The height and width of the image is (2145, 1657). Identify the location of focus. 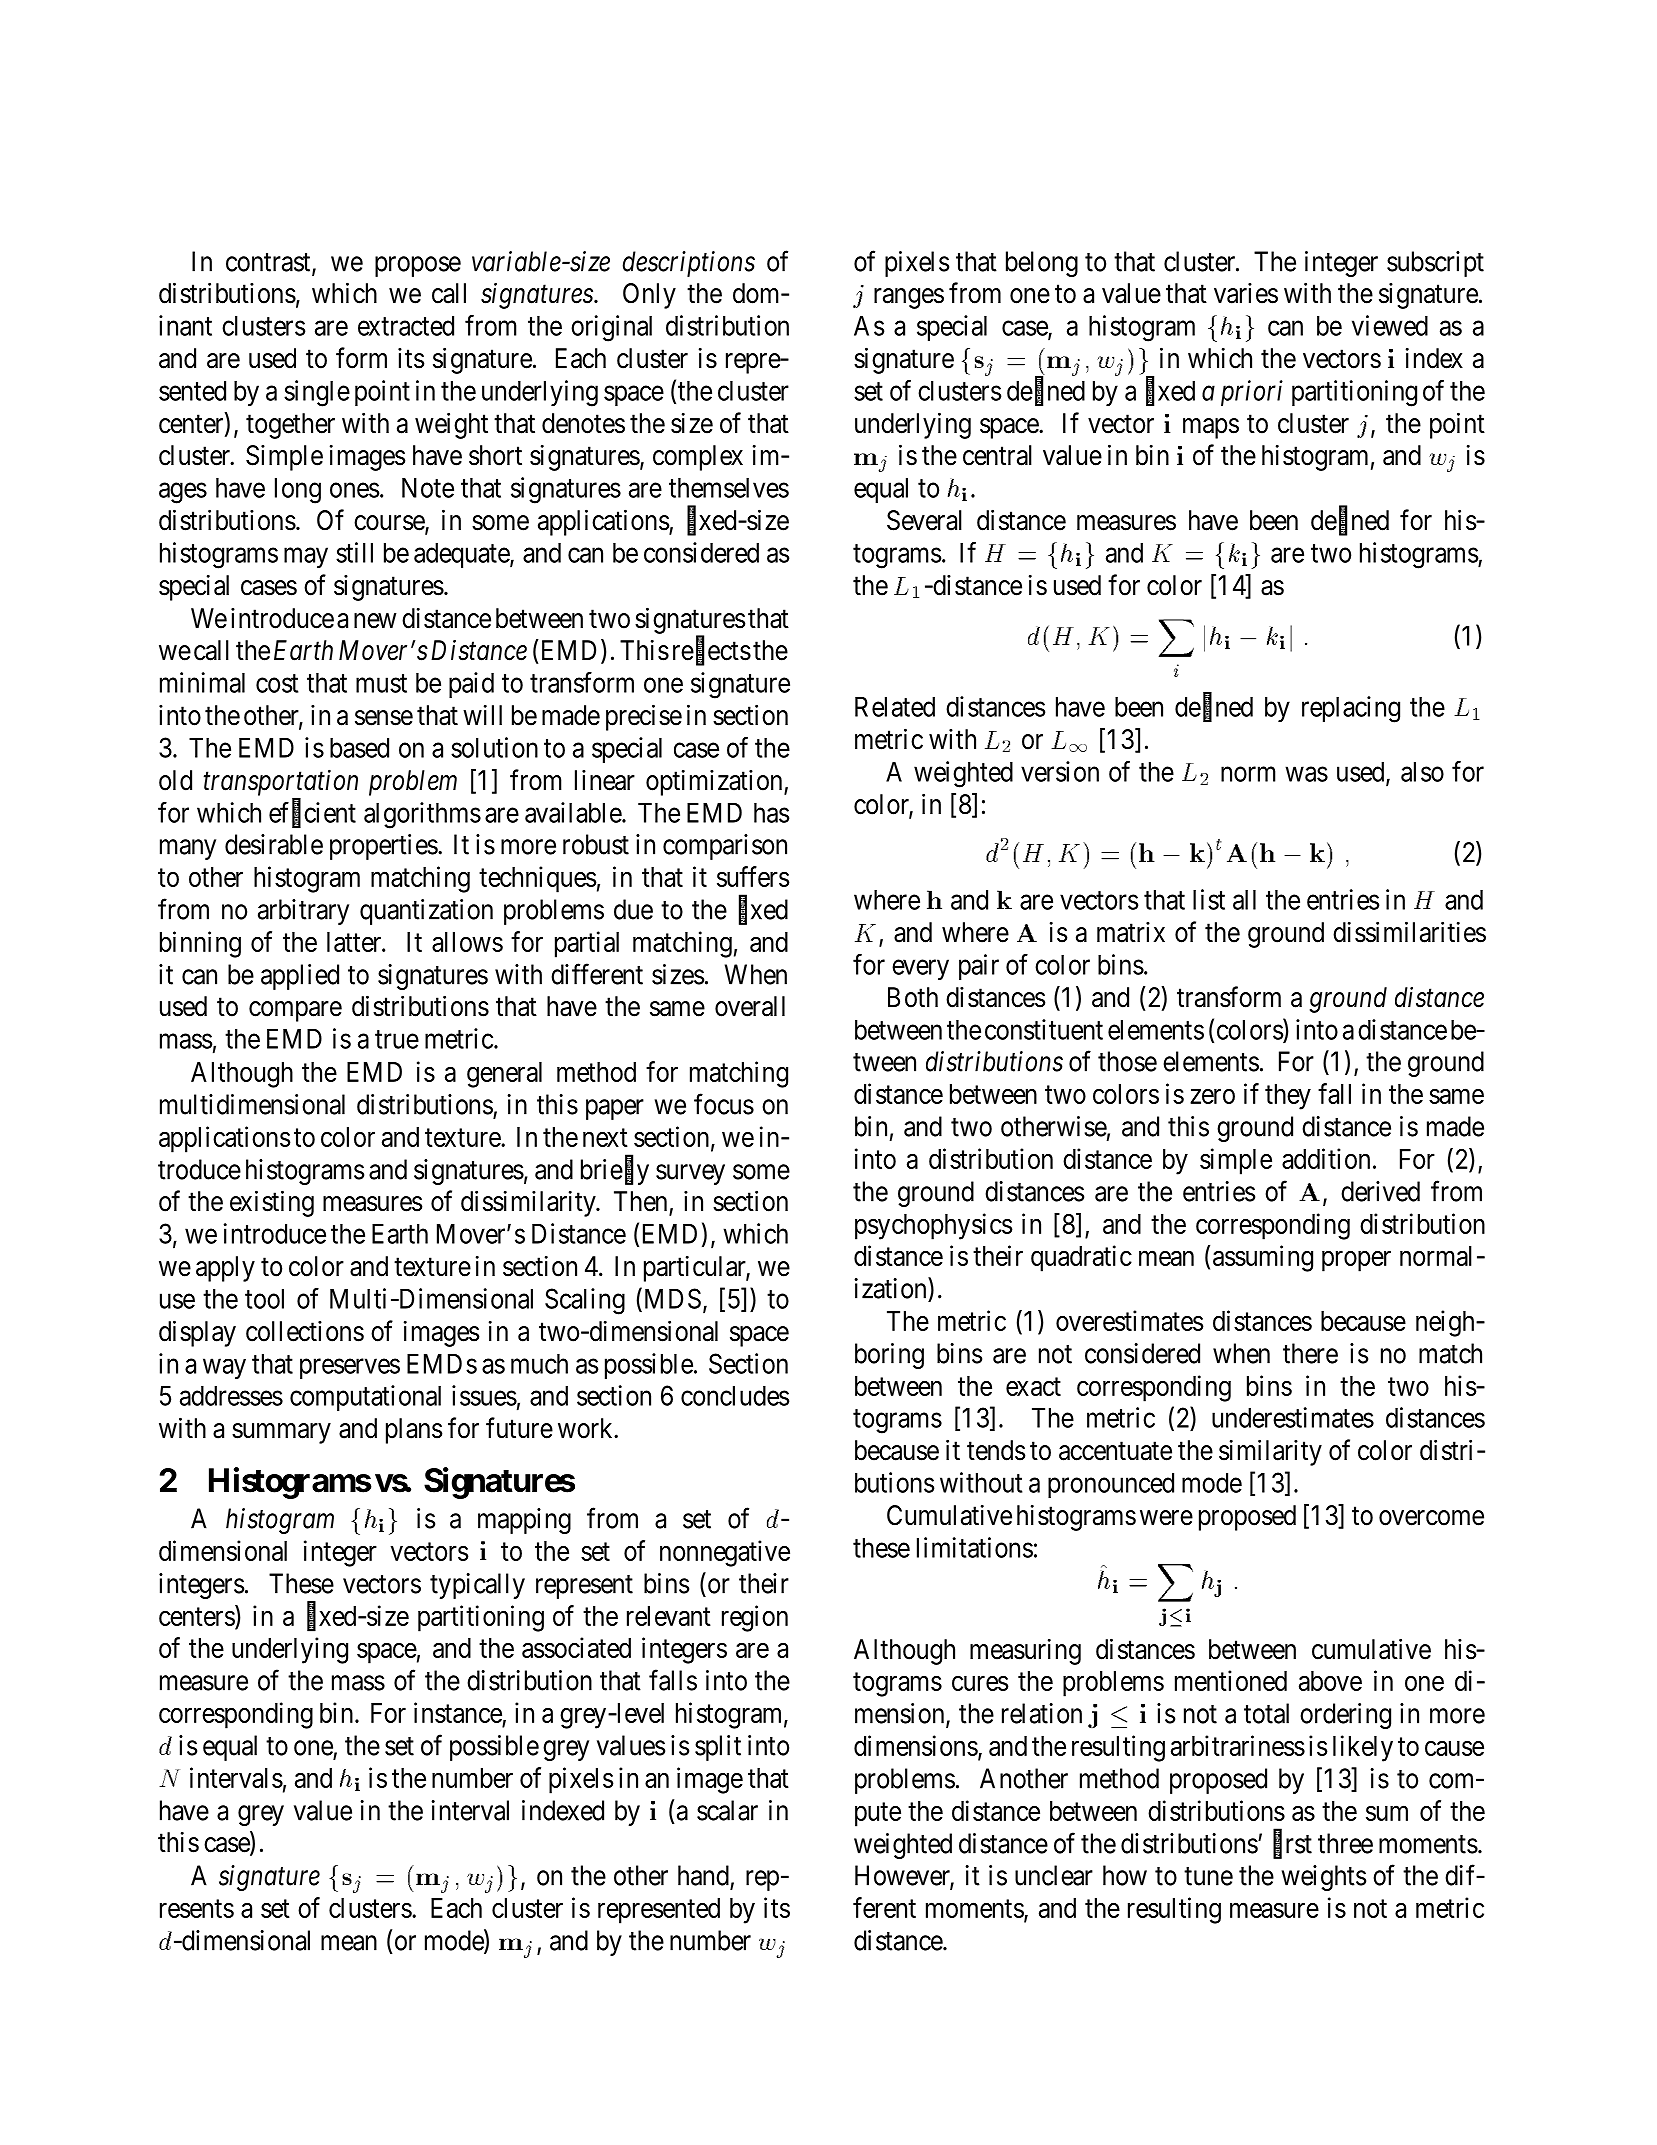
(724, 1104).
